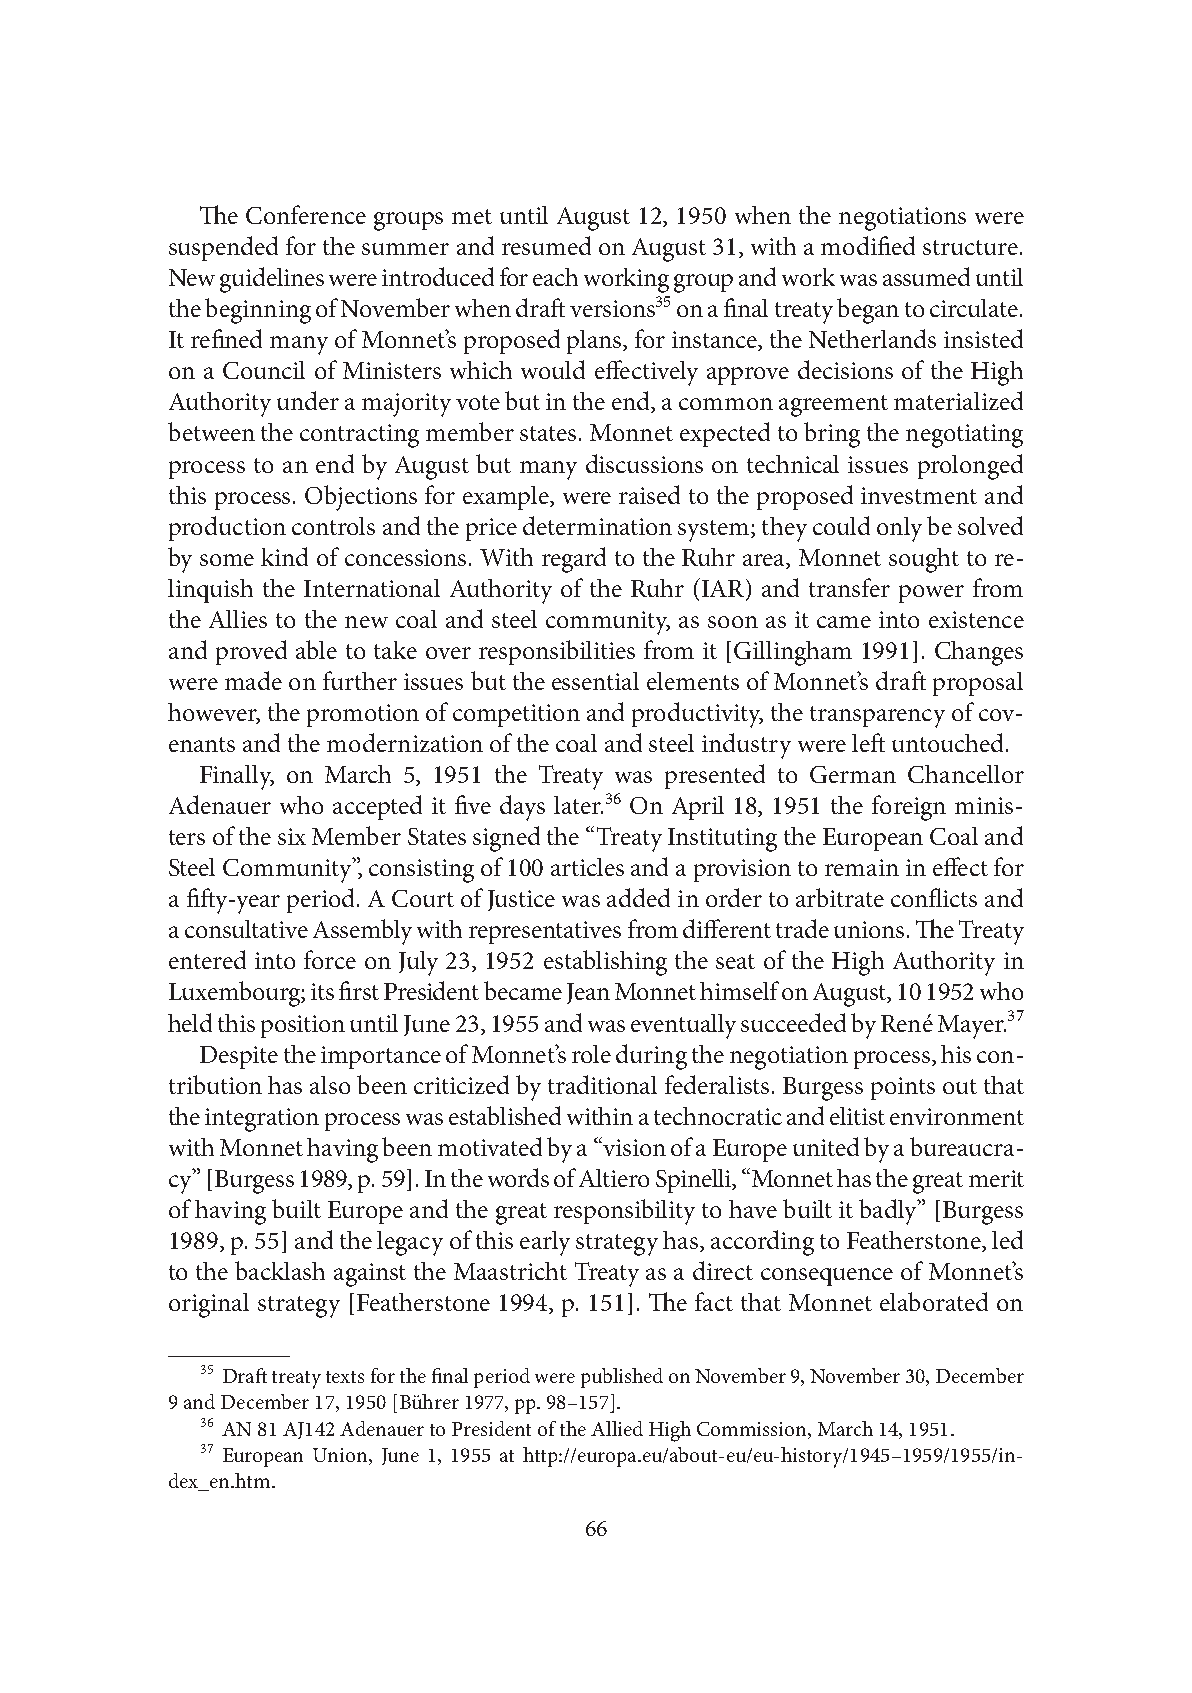 Image resolution: width=1192 pixels, height=1693 pixels. What do you see at coordinates (909, 808) in the screenshot?
I see `foreign` at bounding box center [909, 808].
